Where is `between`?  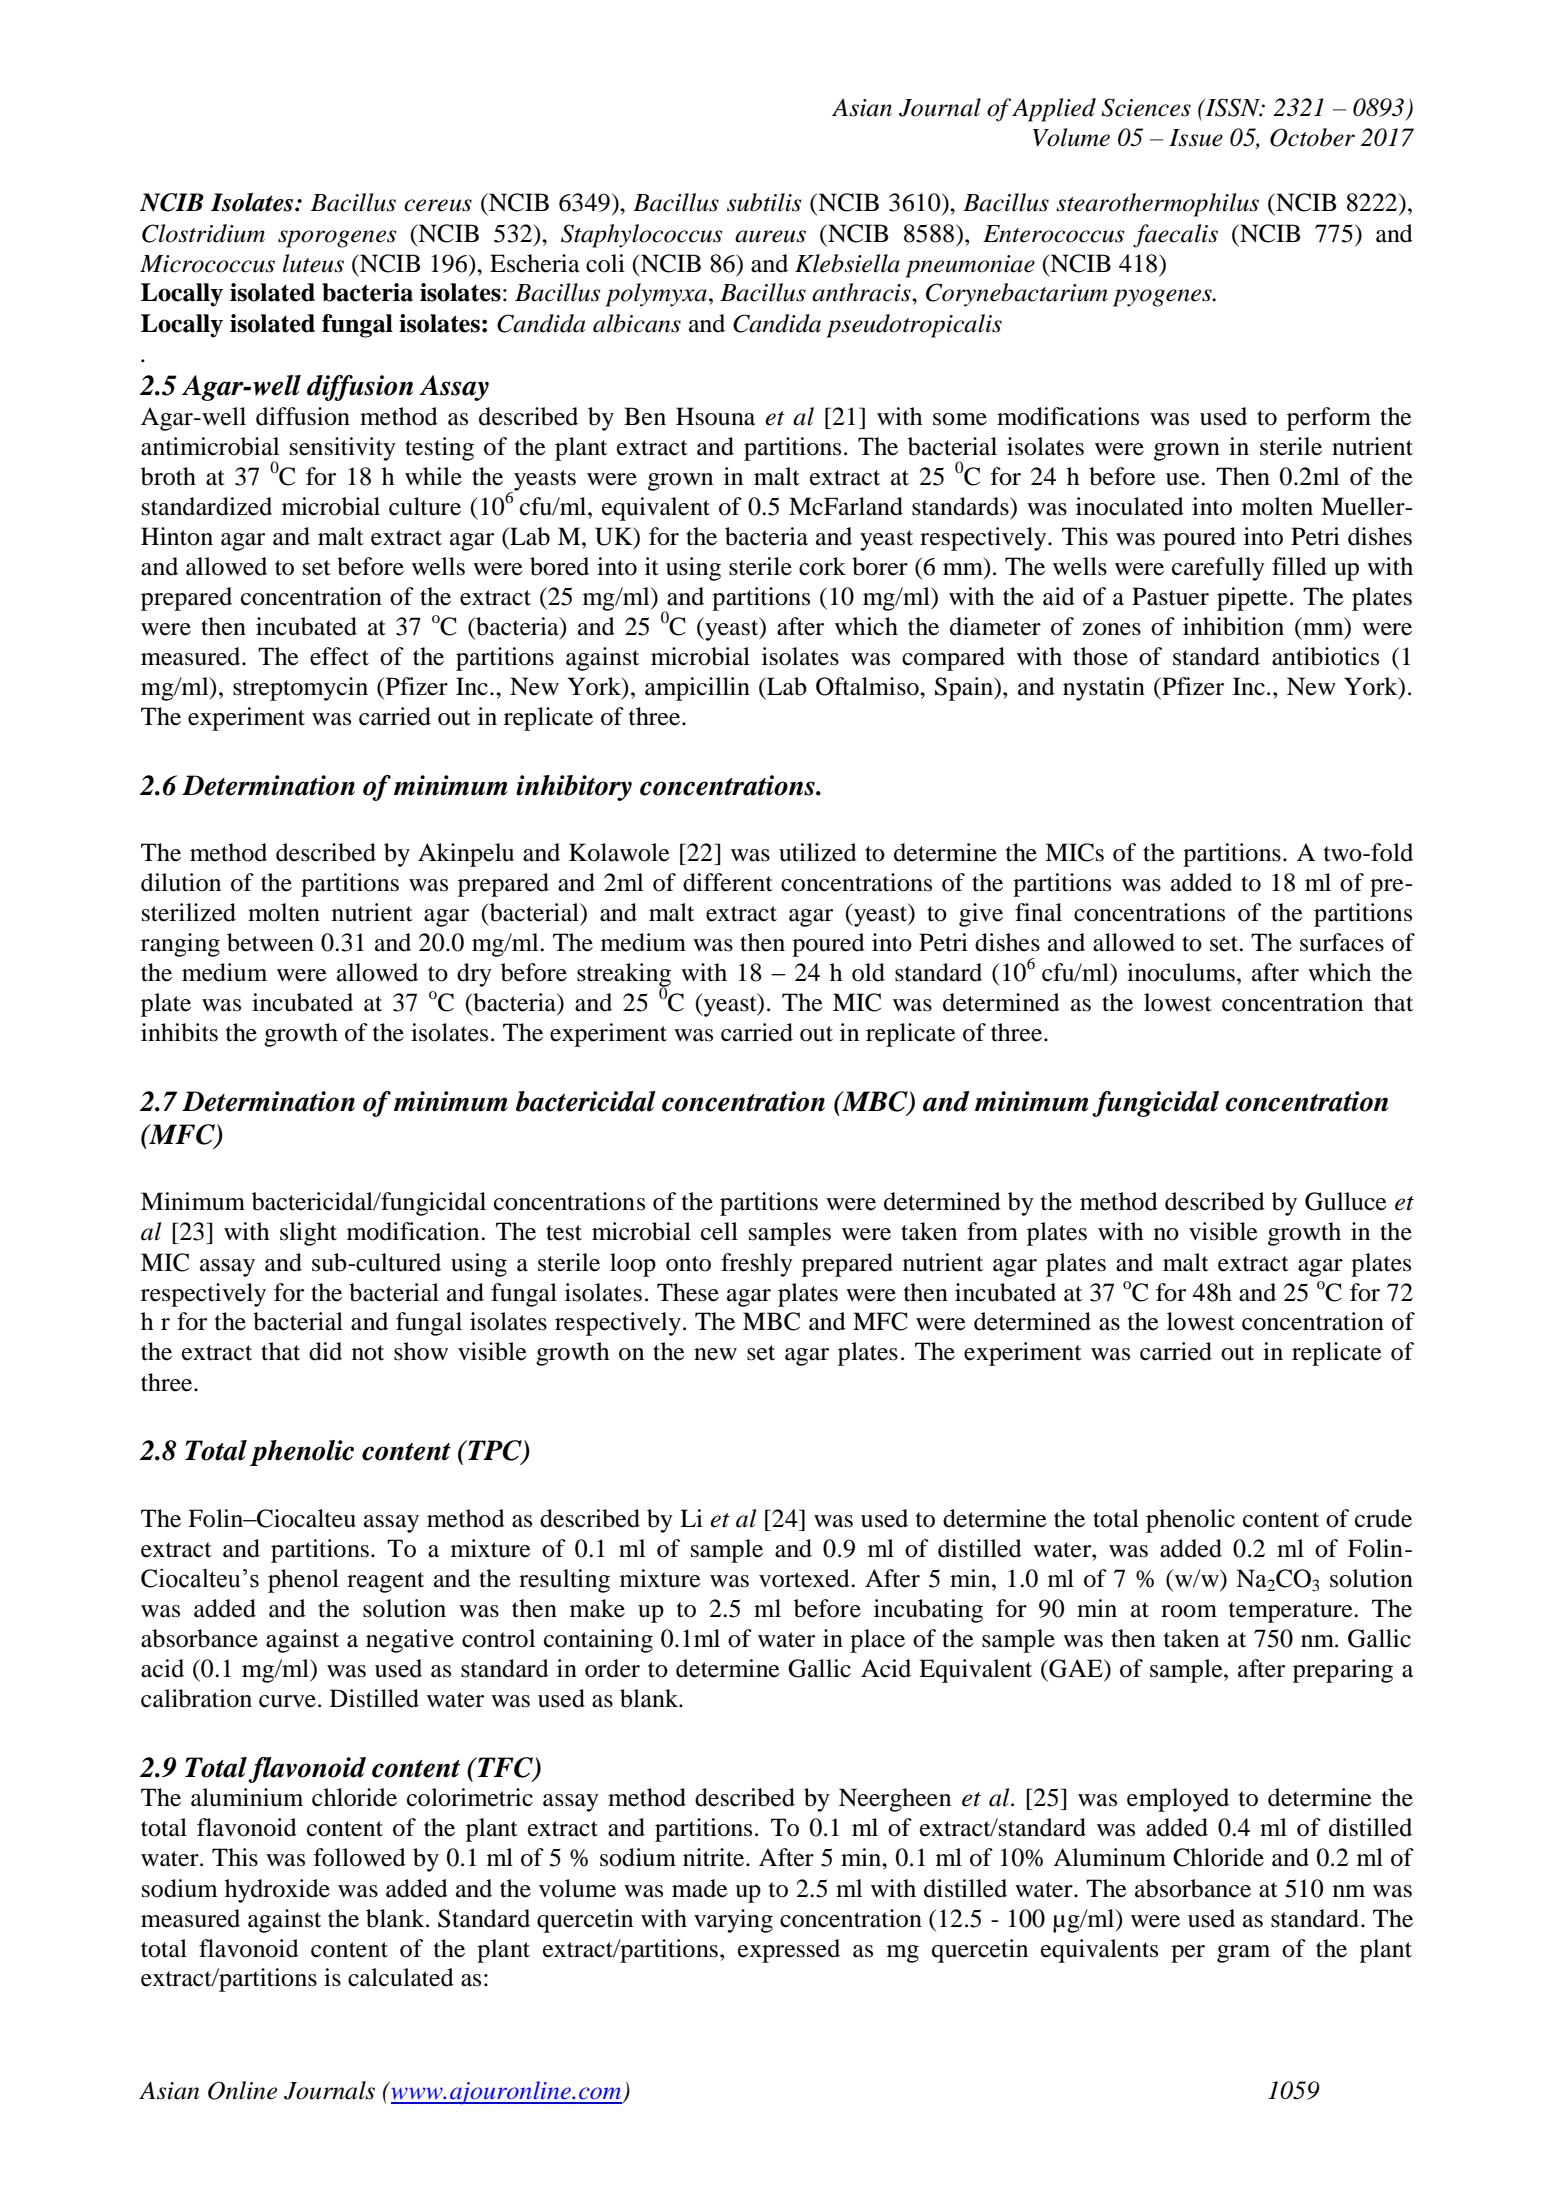 between is located at coordinates (270, 942).
